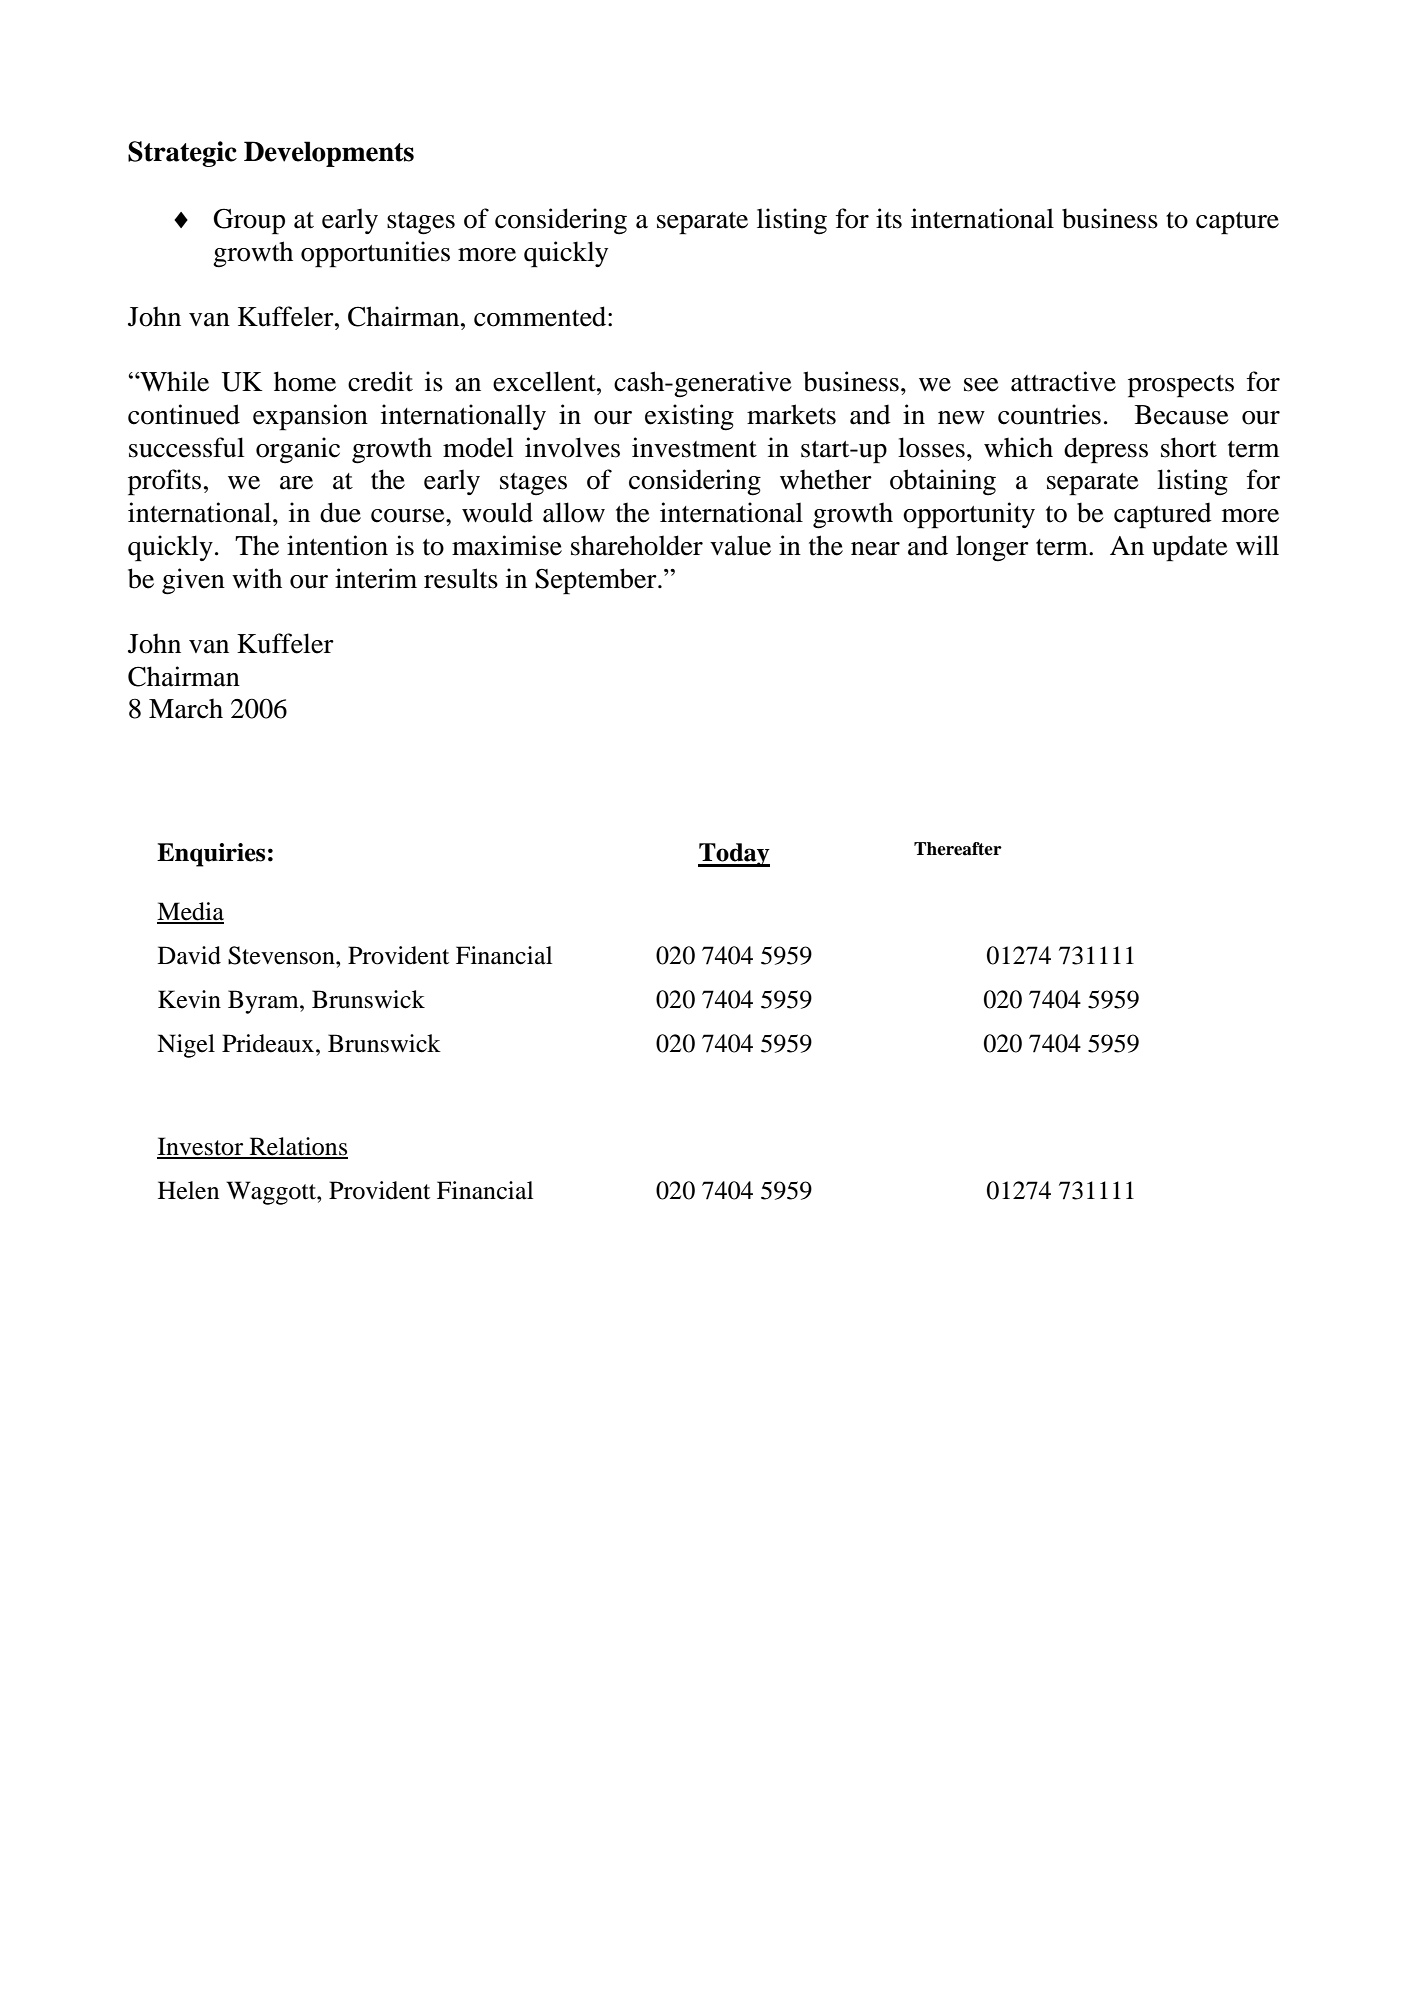 This screenshot has width=1410, height=1995. I want to click on September, so click(597, 581).
